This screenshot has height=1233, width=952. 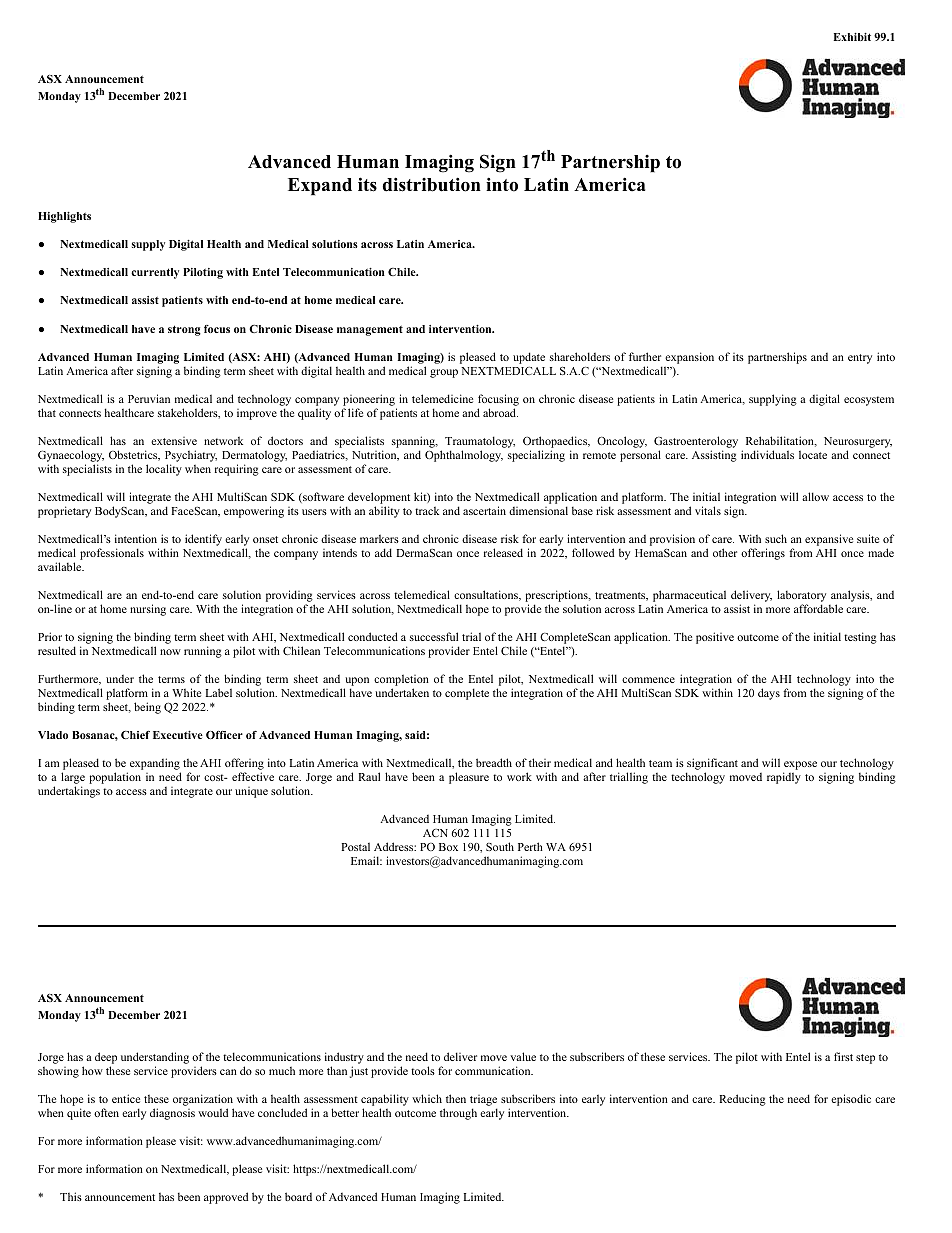 What do you see at coordinates (174, 441) in the screenshot?
I see `extensive` at bounding box center [174, 441].
